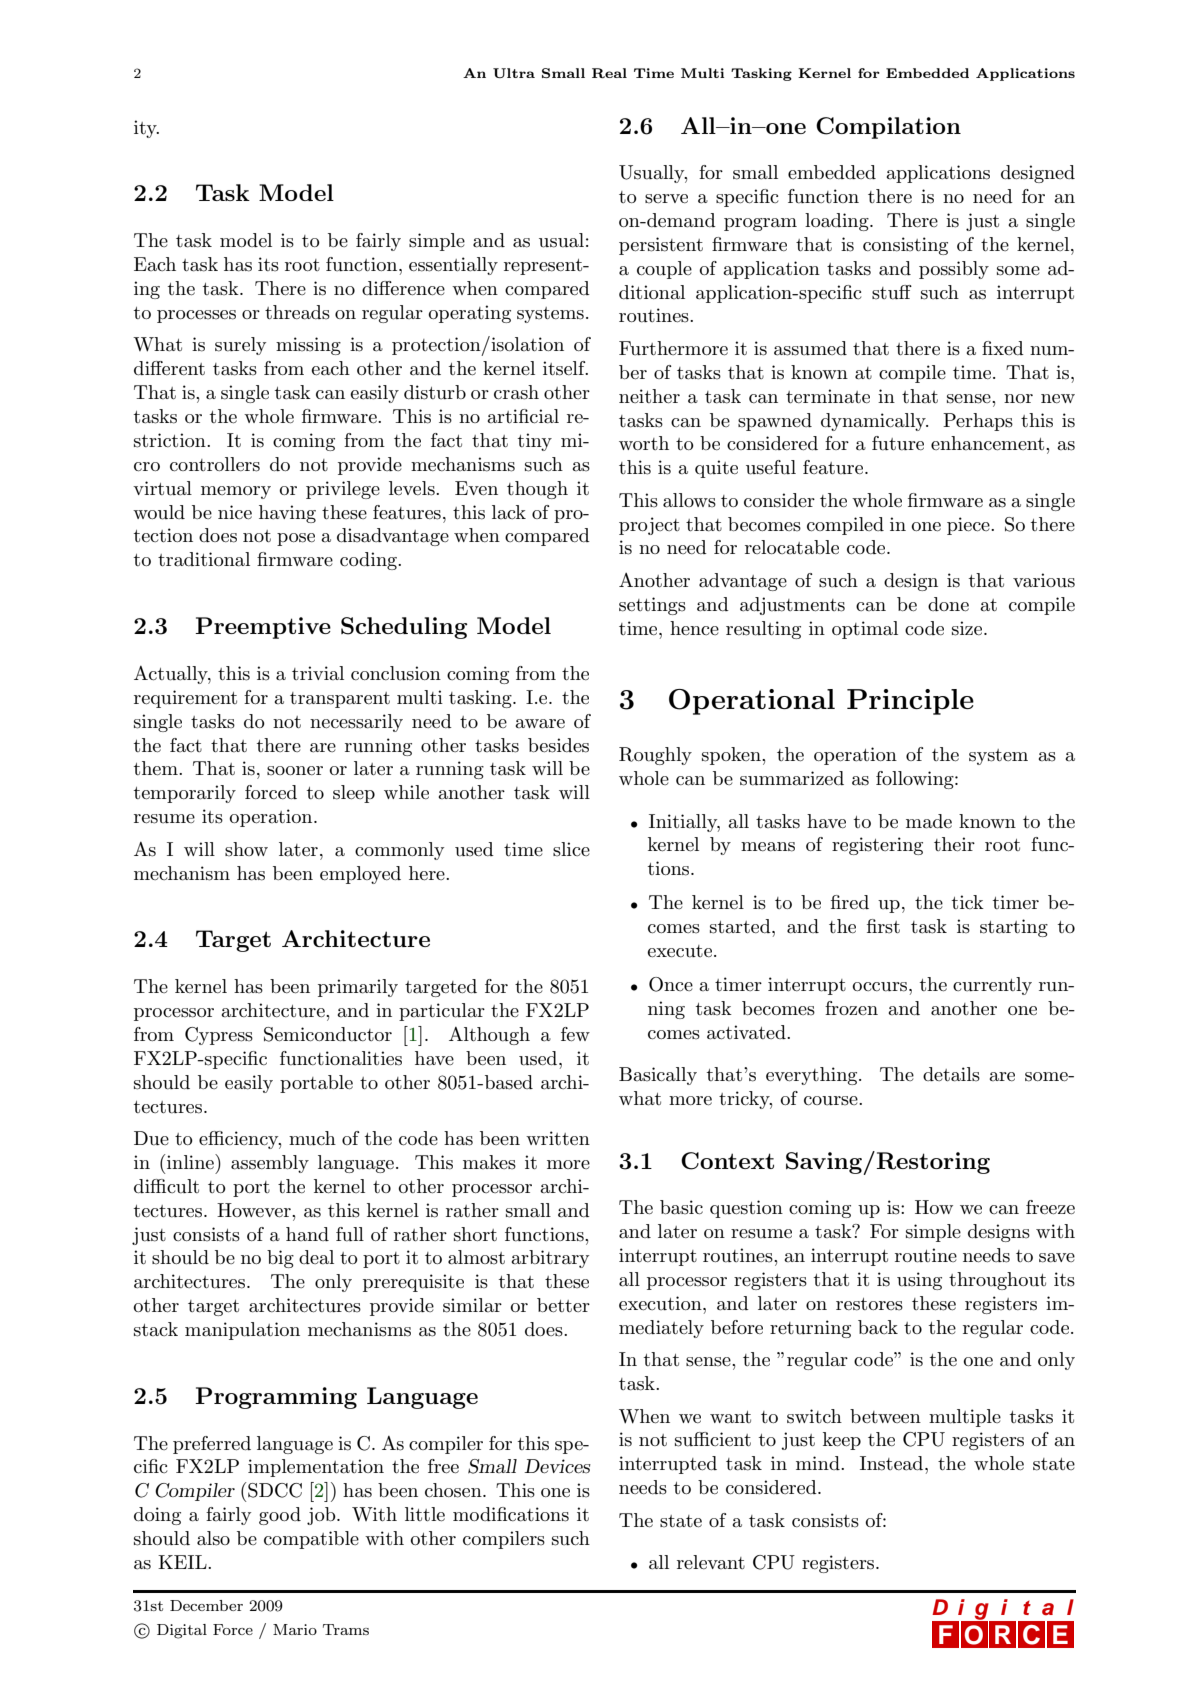  I want to click on December, so click(206, 1605).
